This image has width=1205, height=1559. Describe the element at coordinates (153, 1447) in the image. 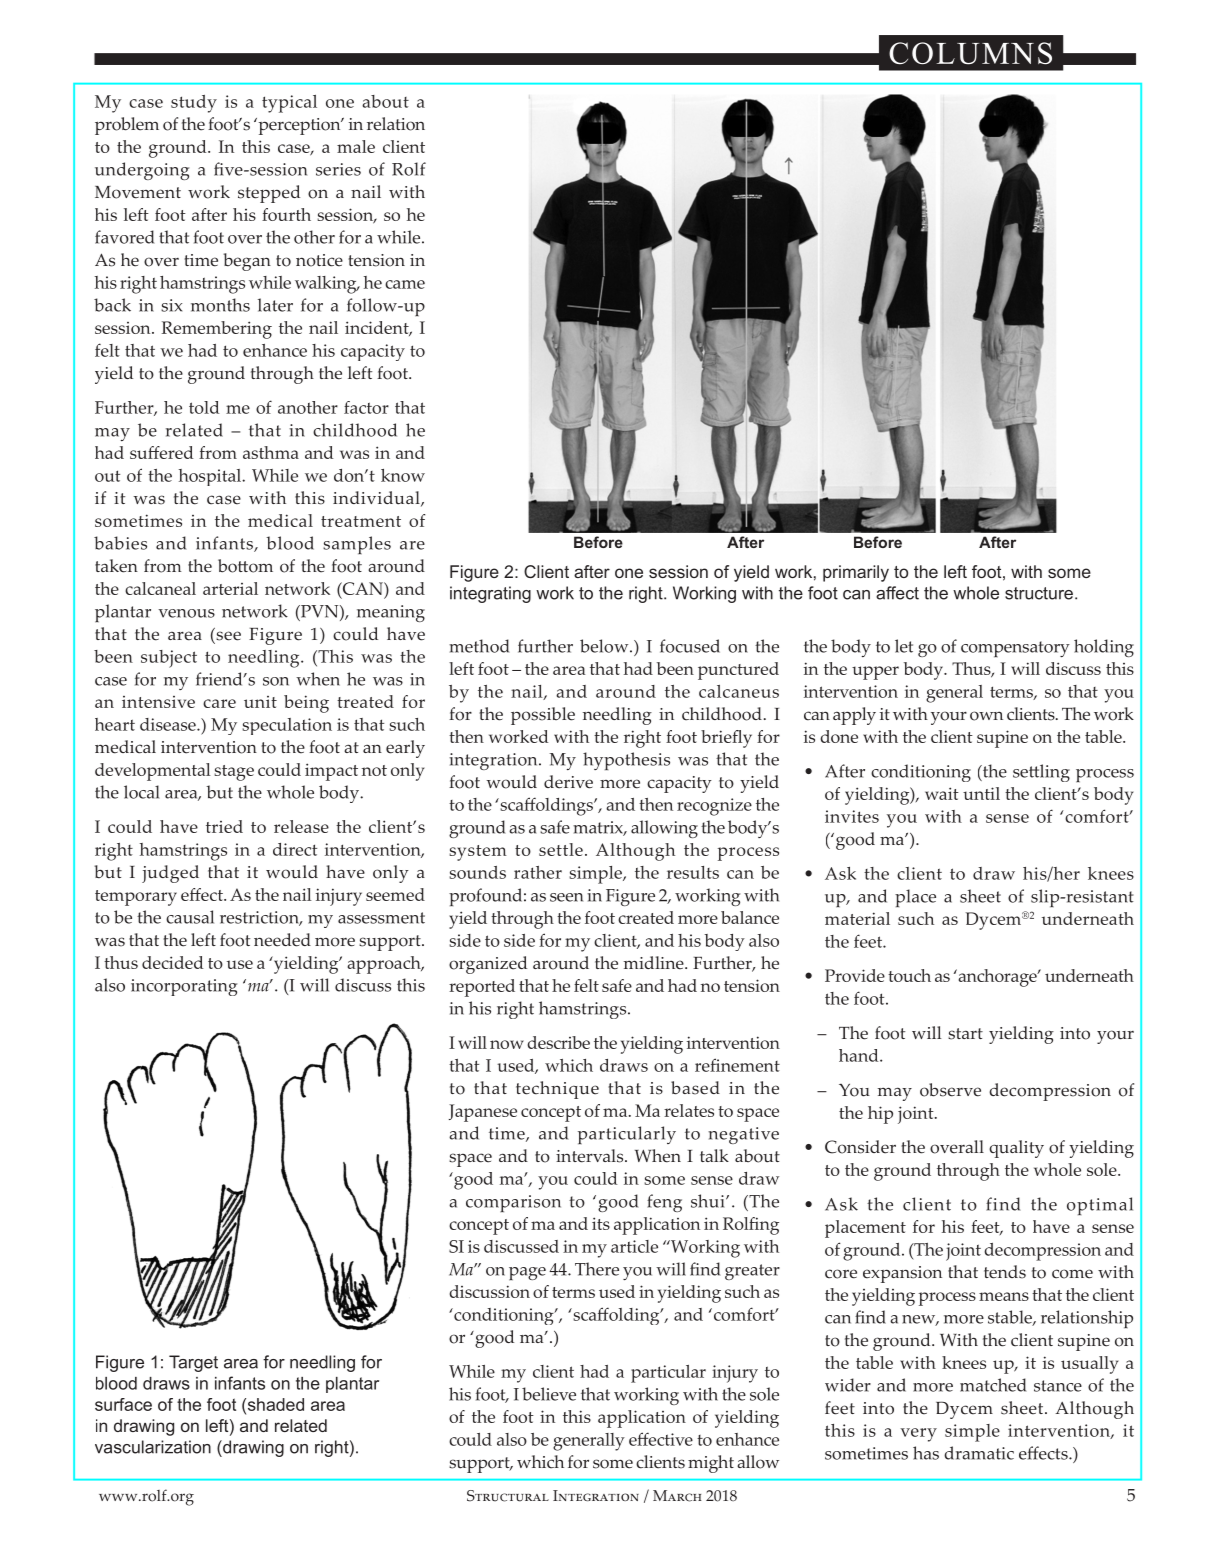

I see `vascularization` at that location.
